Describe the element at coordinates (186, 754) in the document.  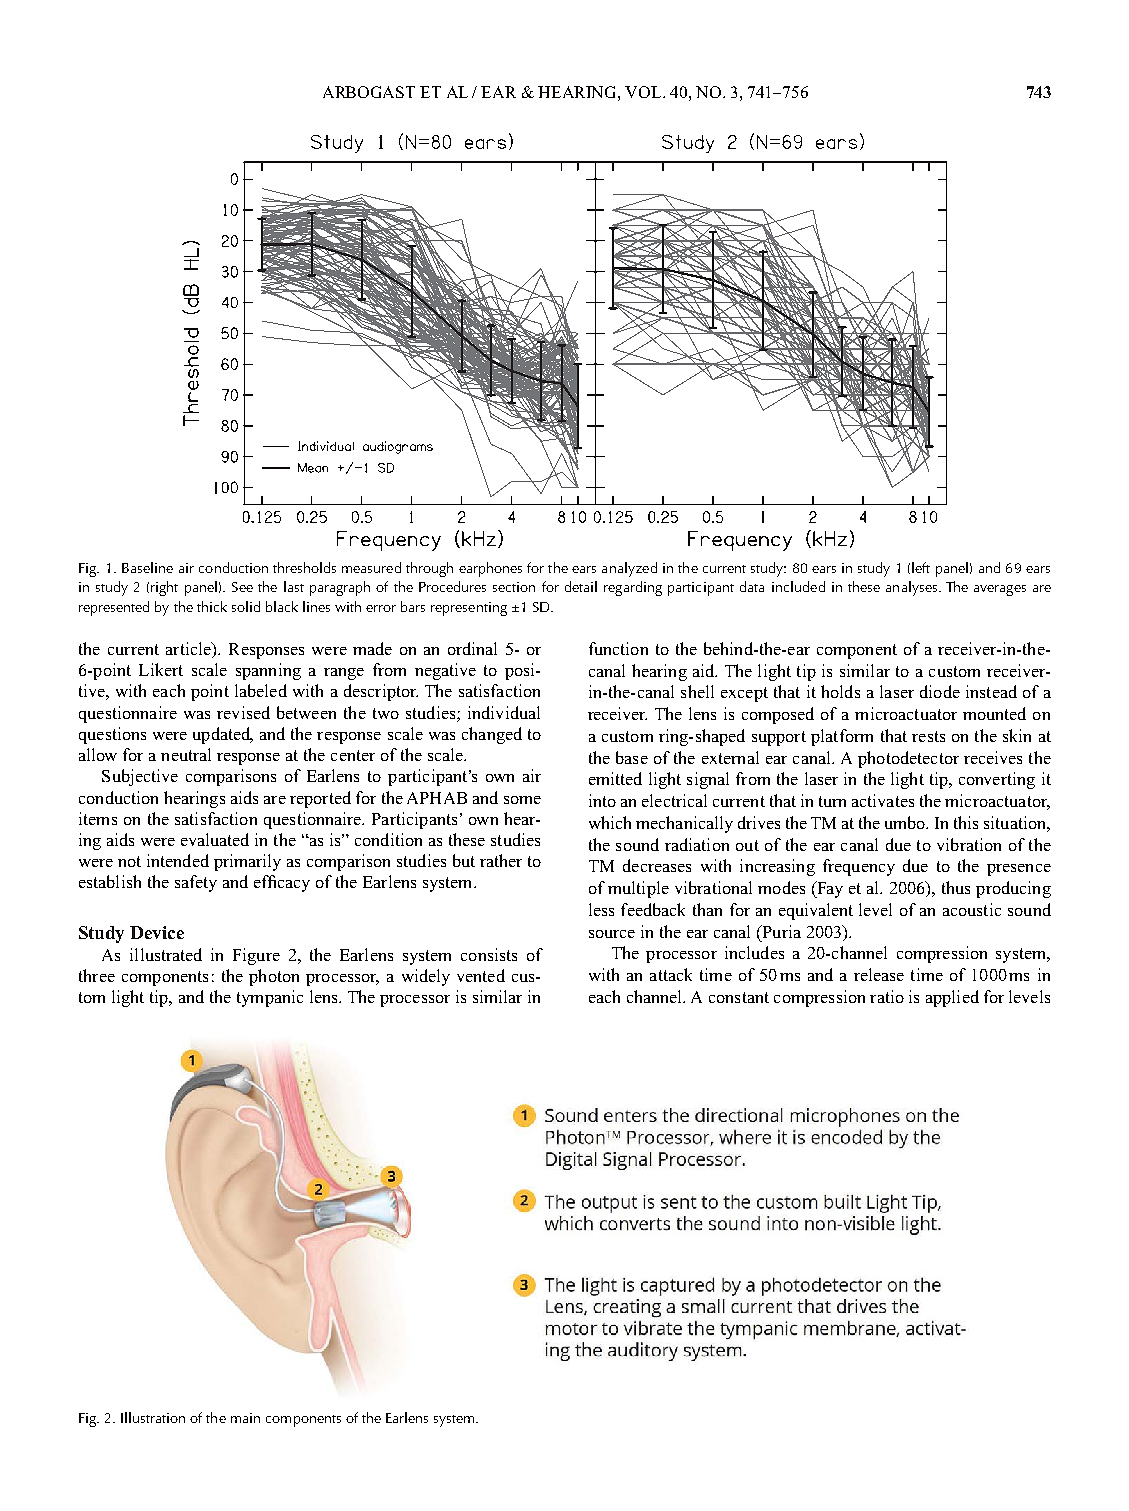
I see `neutral` at that location.
